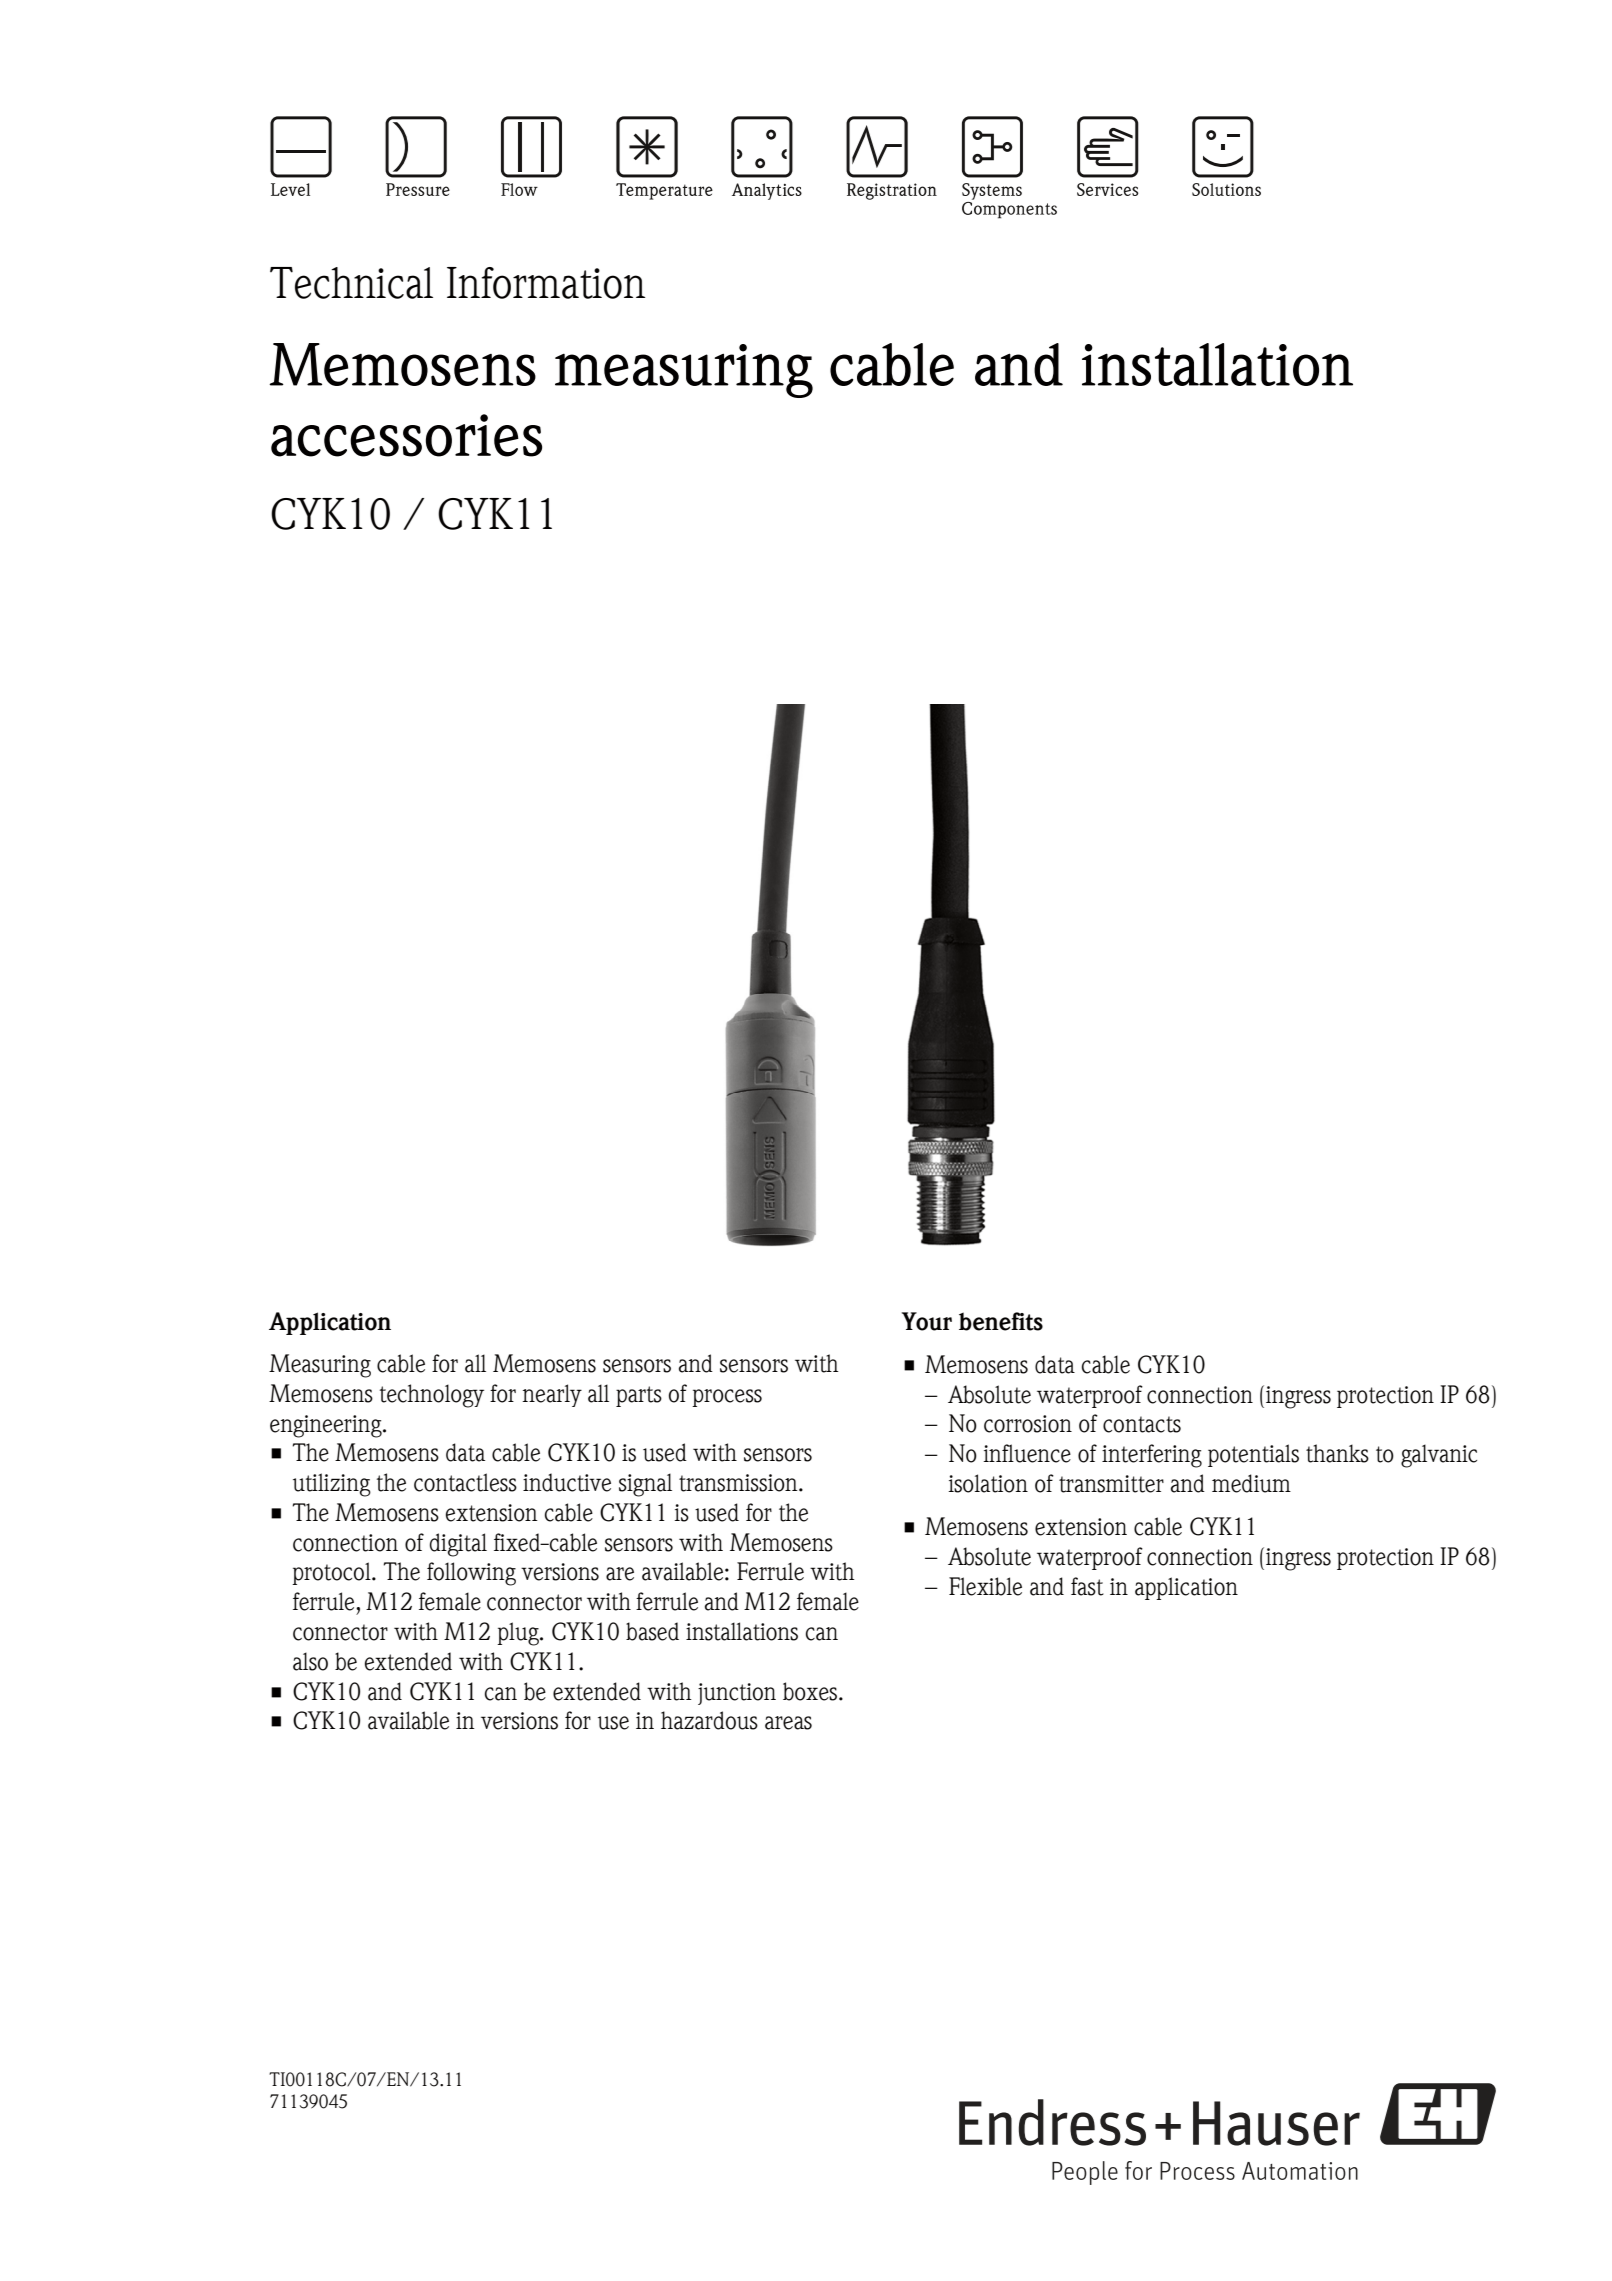  I want to click on nearly, so click(552, 1395).
